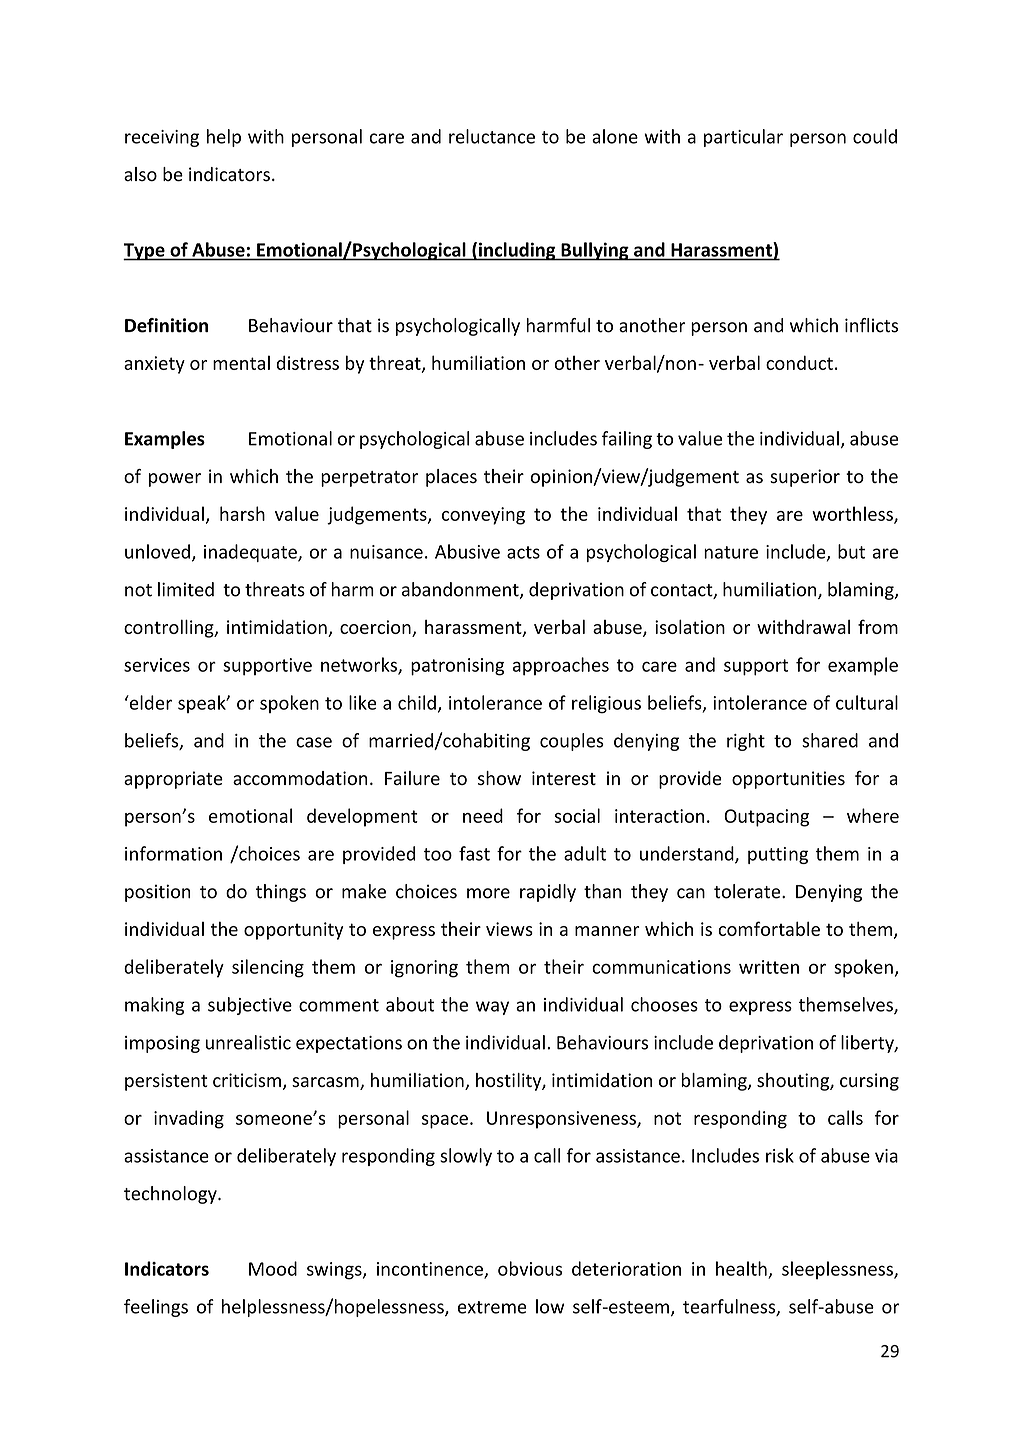 This page has height=1446, width=1023. I want to click on inadequate, so click(251, 553).
